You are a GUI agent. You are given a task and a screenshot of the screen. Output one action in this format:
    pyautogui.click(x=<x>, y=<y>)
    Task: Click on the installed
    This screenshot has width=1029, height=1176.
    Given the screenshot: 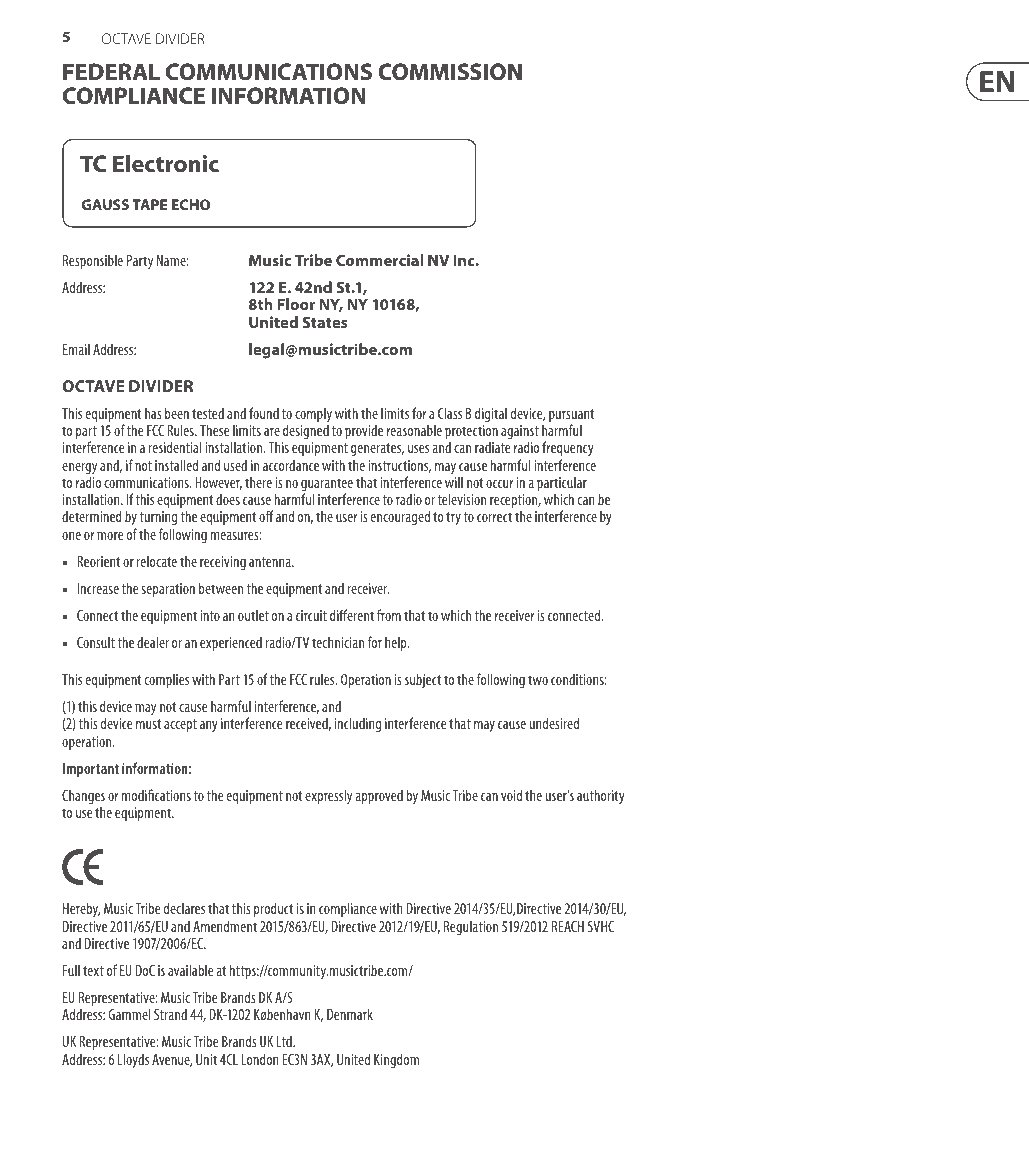 What is the action you would take?
    pyautogui.click(x=176, y=465)
